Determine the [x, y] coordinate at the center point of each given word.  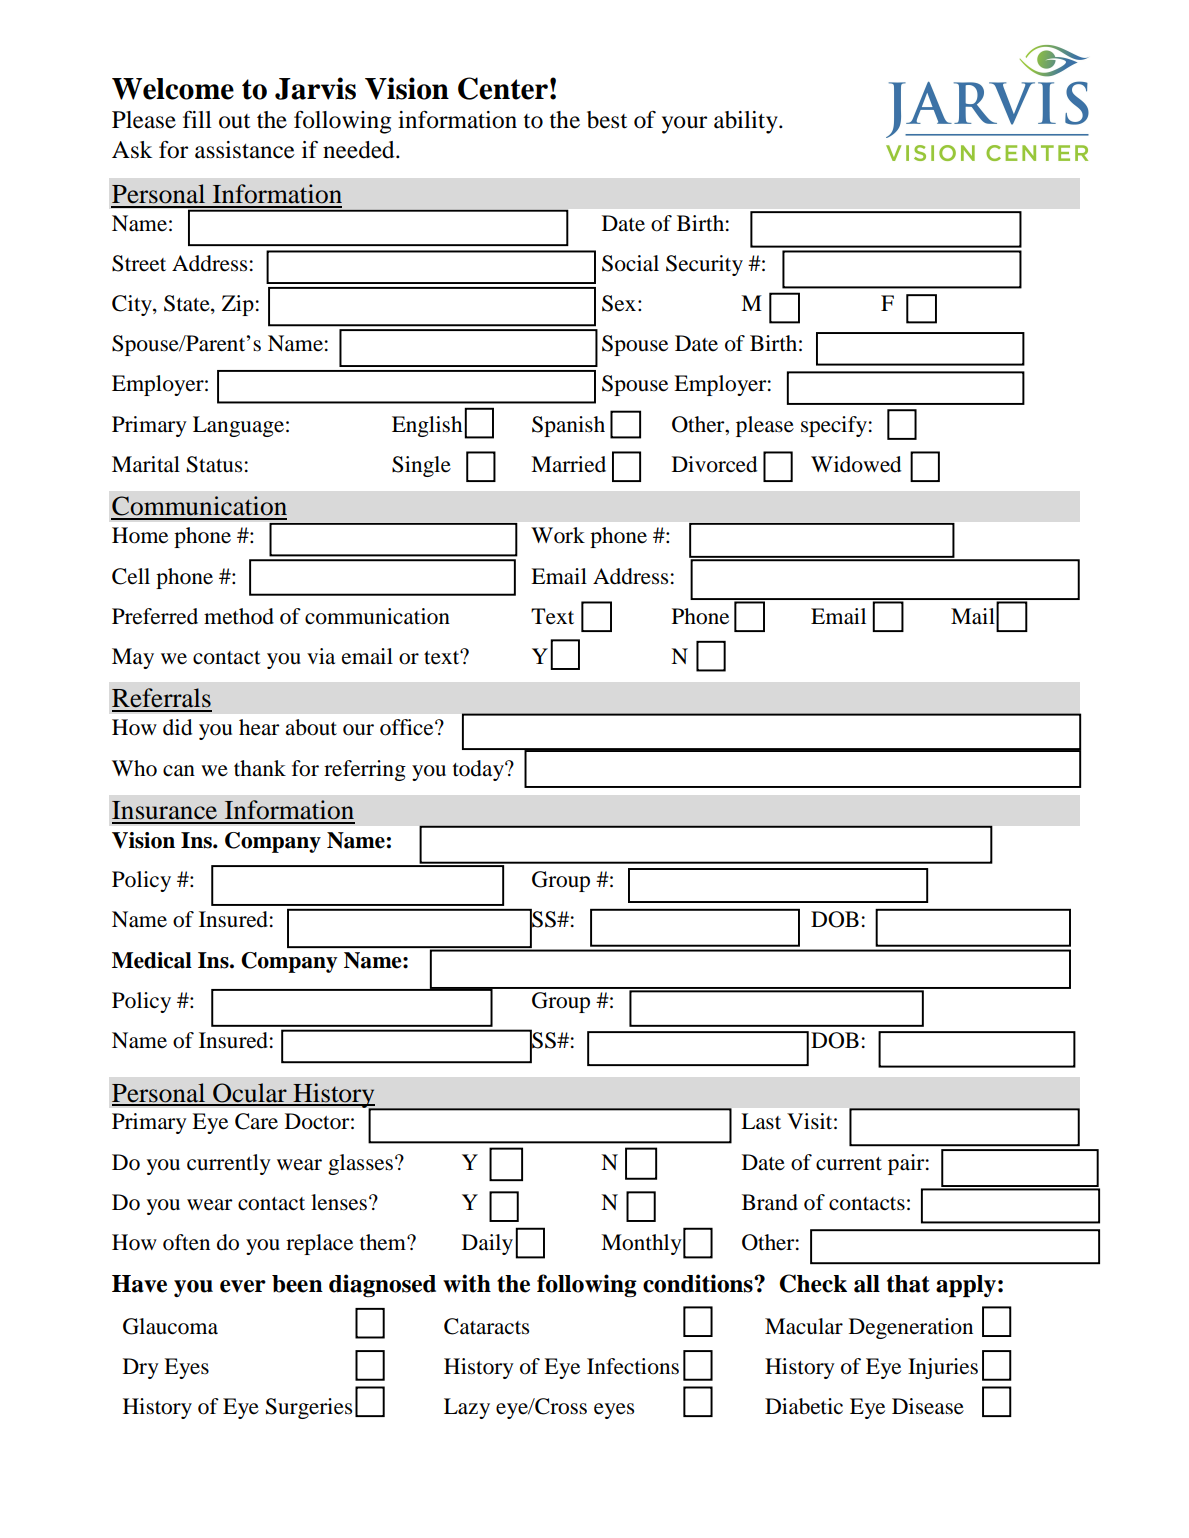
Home [140, 535]
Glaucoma [170, 1326]
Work [558, 535]
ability [747, 122]
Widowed [856, 464]
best [607, 120]
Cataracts [486, 1326]
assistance [245, 150]
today [479, 770]
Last [761, 1121]
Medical [152, 960]
